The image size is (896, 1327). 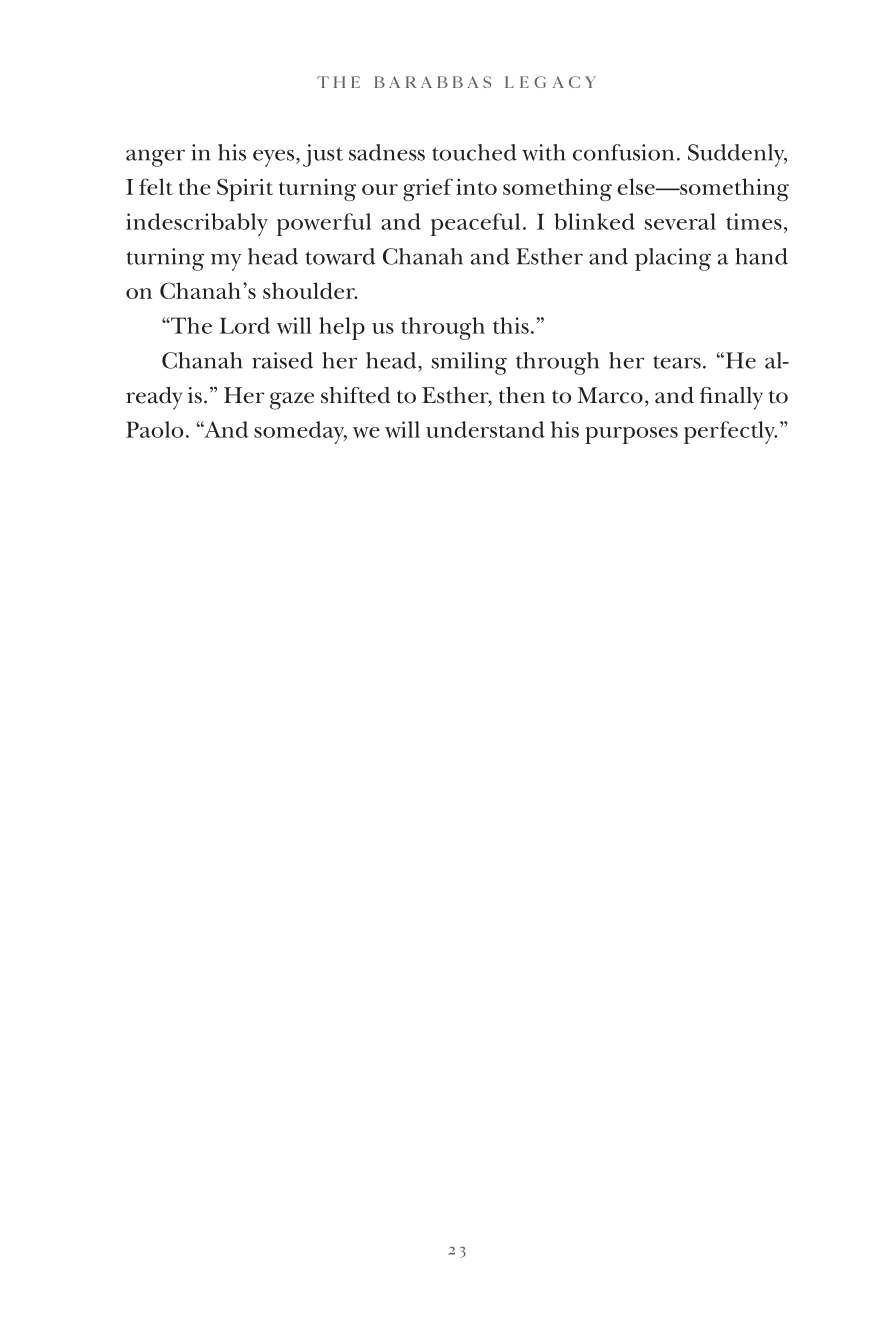 What do you see at coordinates (469, 363) in the screenshot?
I see `smiling` at bounding box center [469, 363].
